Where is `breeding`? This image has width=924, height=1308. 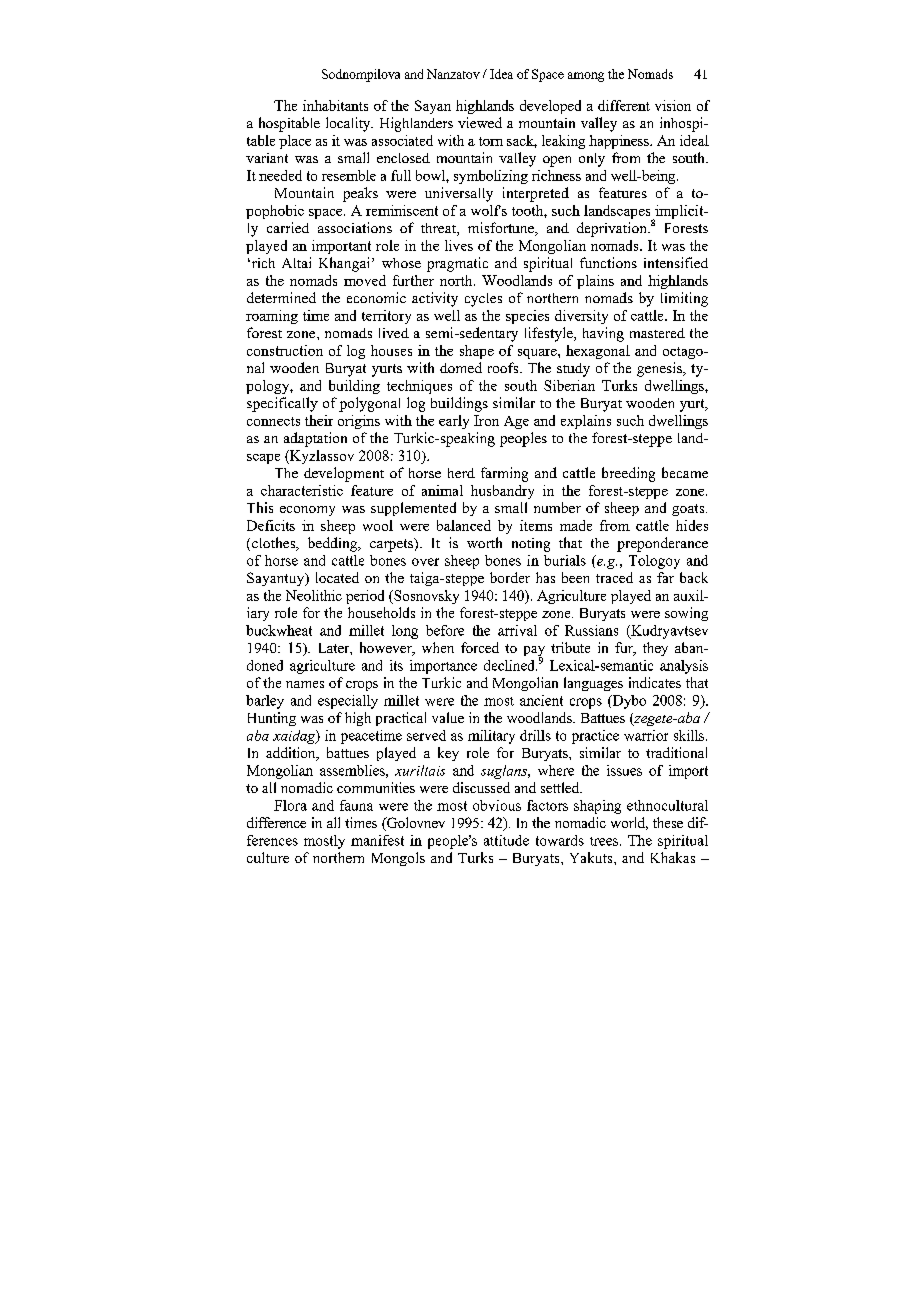 breeding is located at coordinates (628, 474).
